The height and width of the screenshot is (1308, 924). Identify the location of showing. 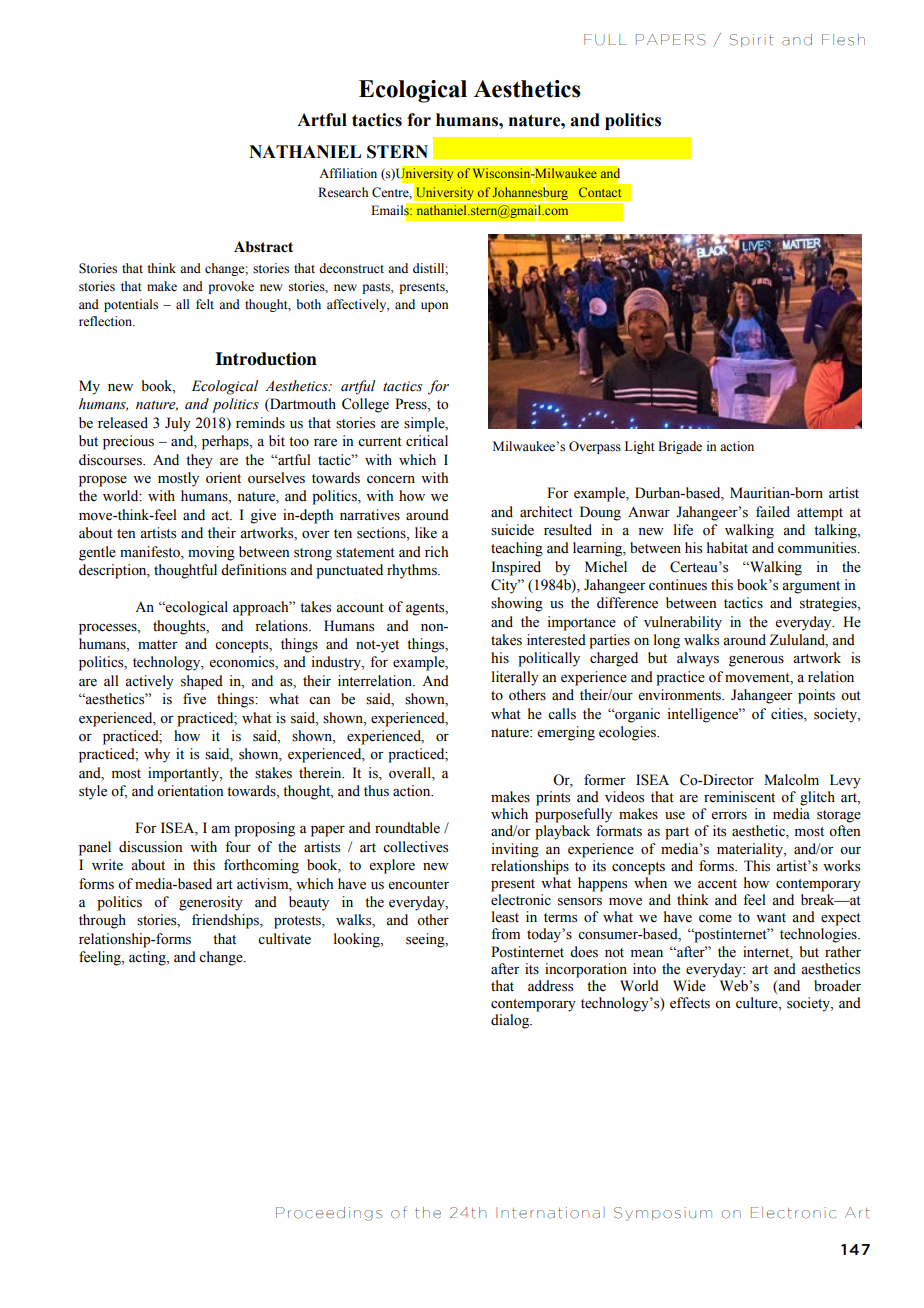
(517, 604).
